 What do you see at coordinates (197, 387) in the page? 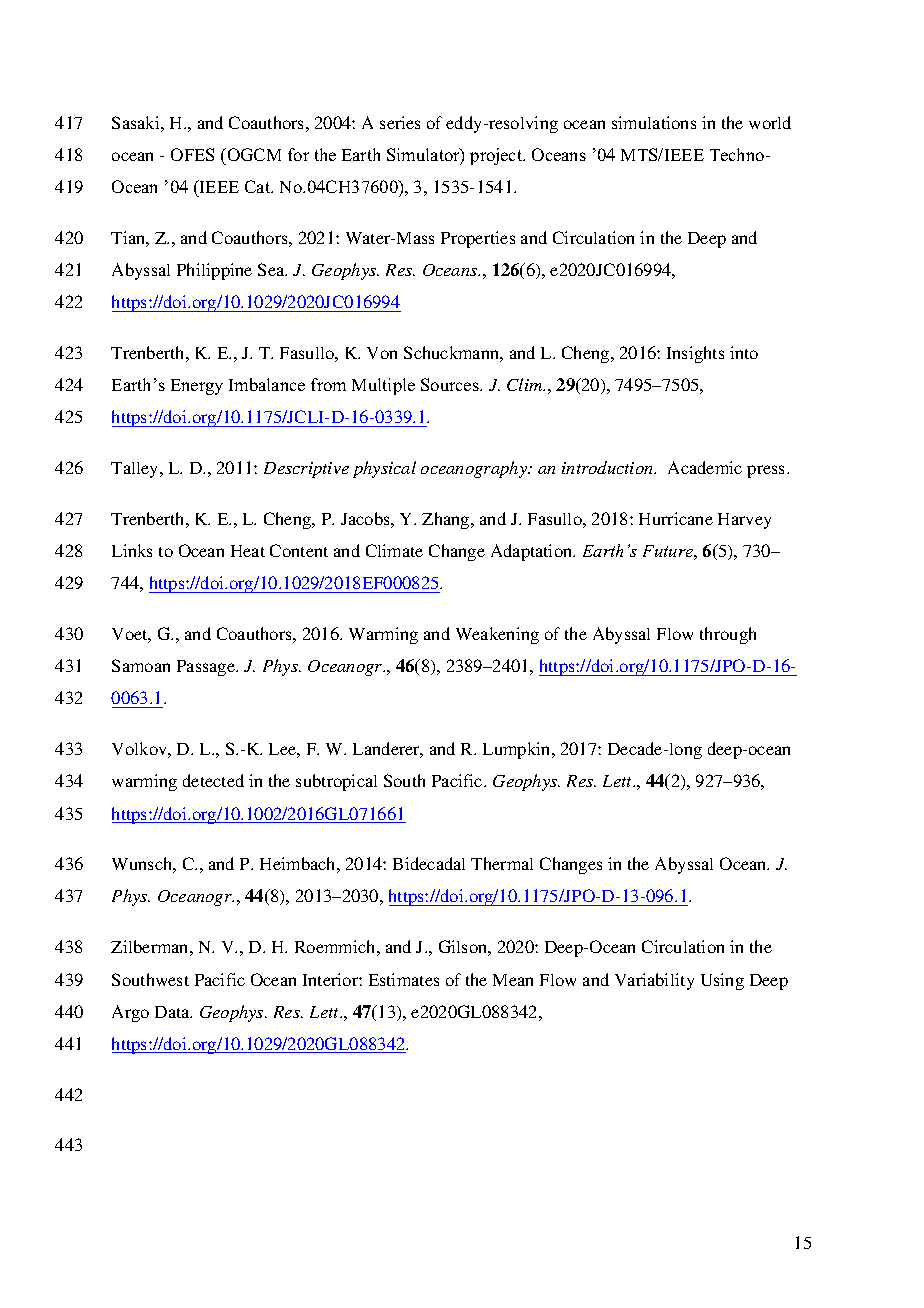
I see `Energy` at bounding box center [197, 387].
